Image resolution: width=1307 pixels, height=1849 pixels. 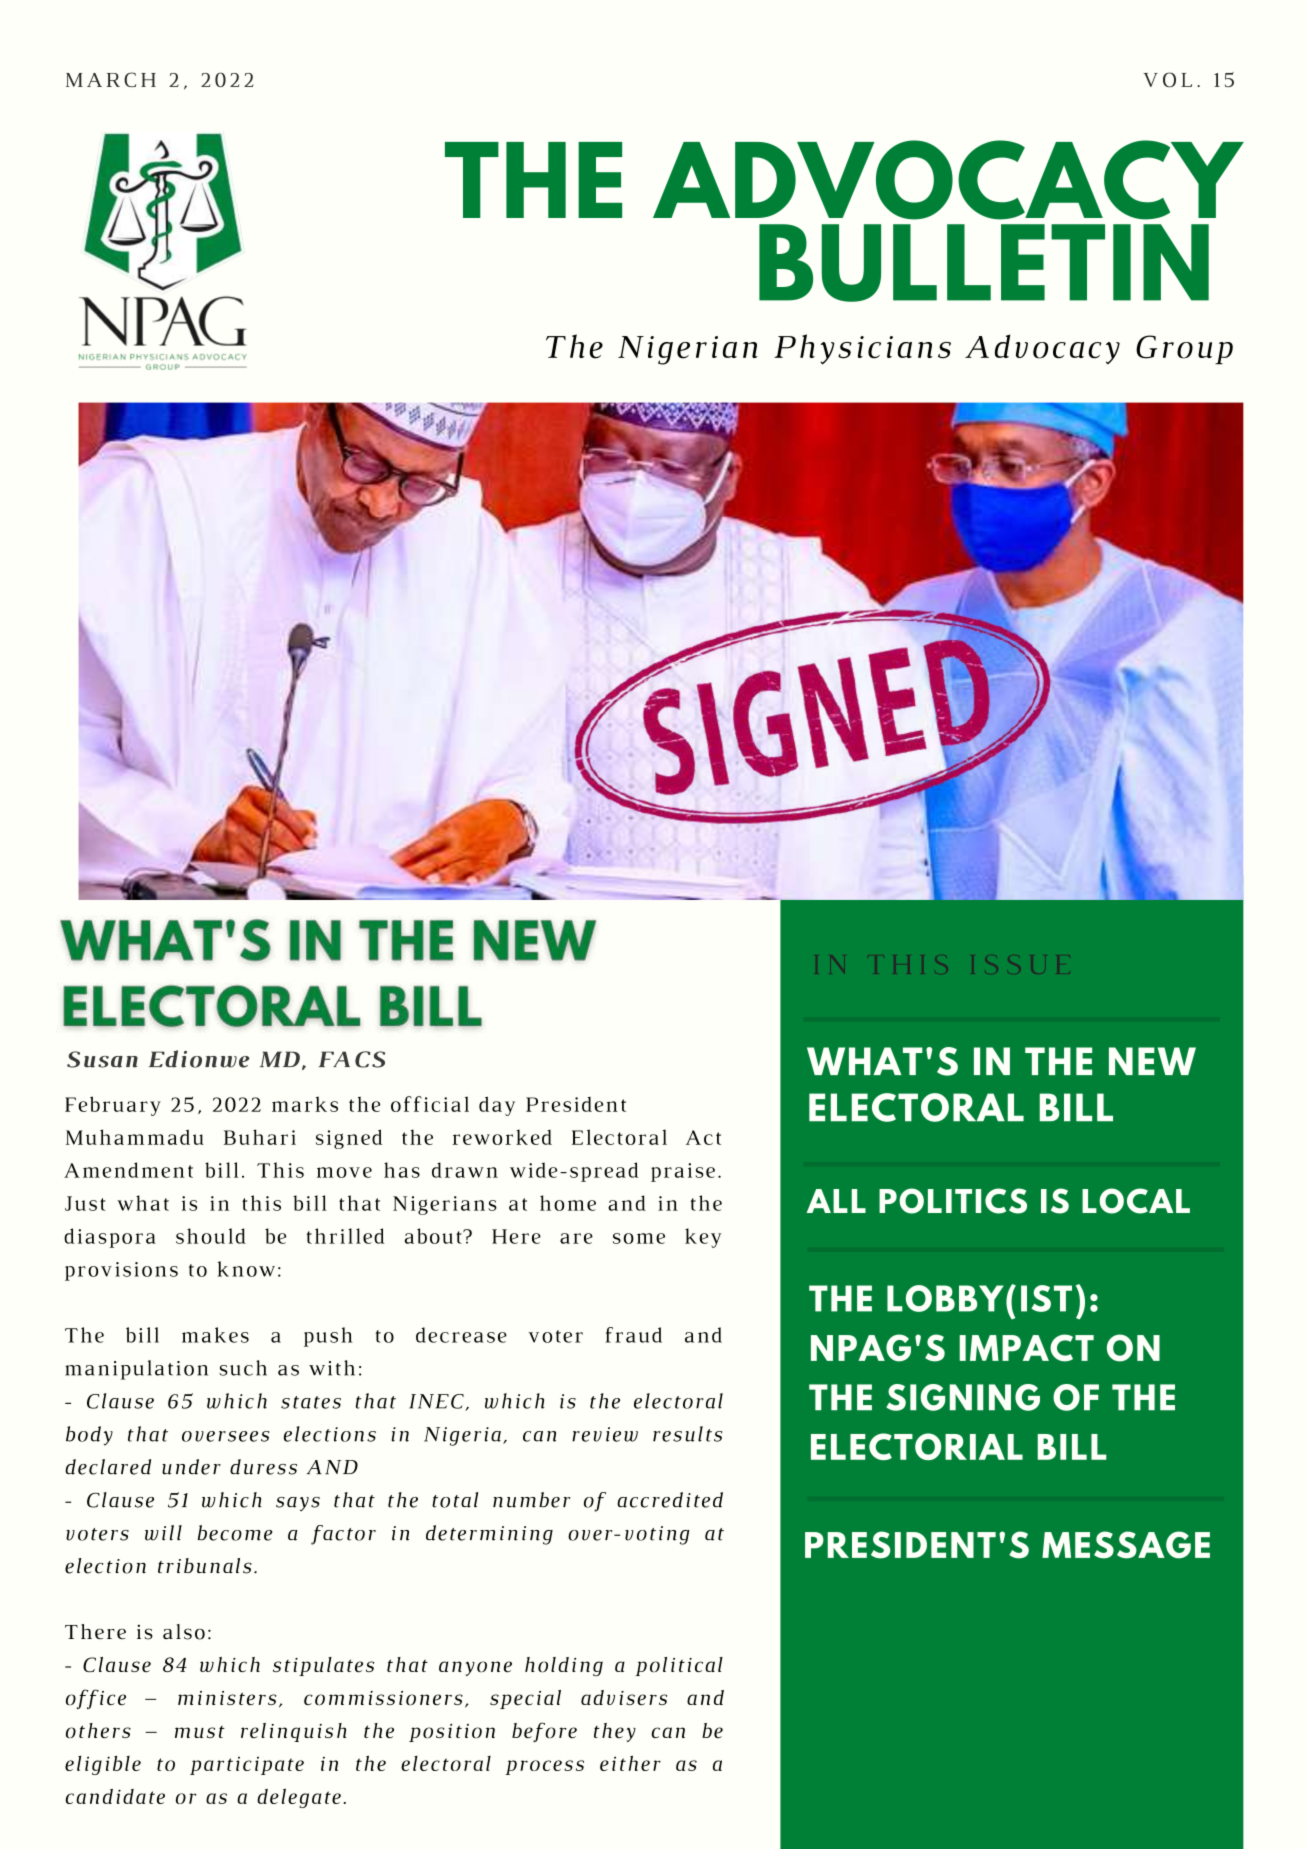 What do you see at coordinates (111, 79) in the screenshot?
I see `MARCH` at bounding box center [111, 79].
